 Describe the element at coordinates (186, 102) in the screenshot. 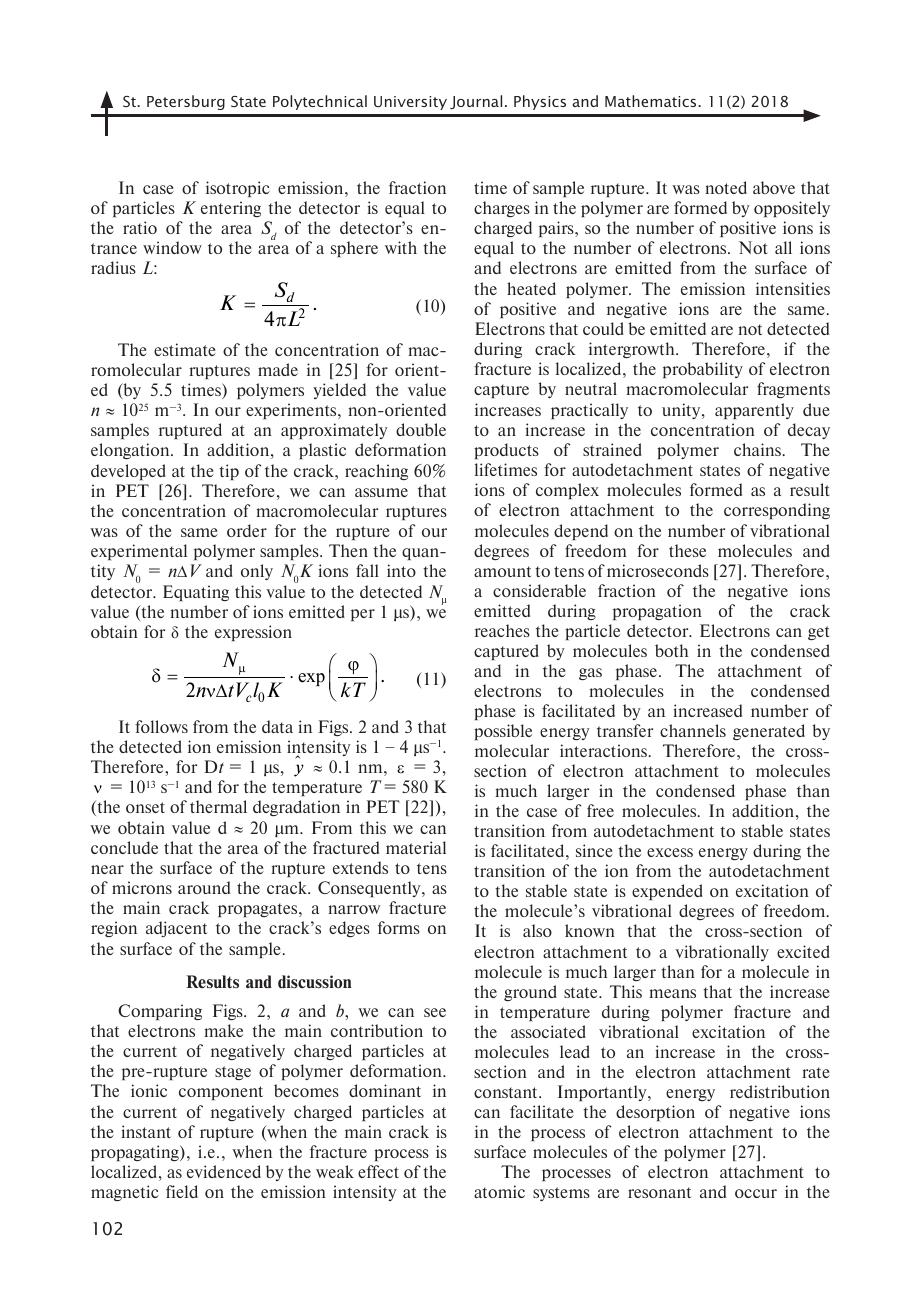

I see `Petersburg` at that location.
